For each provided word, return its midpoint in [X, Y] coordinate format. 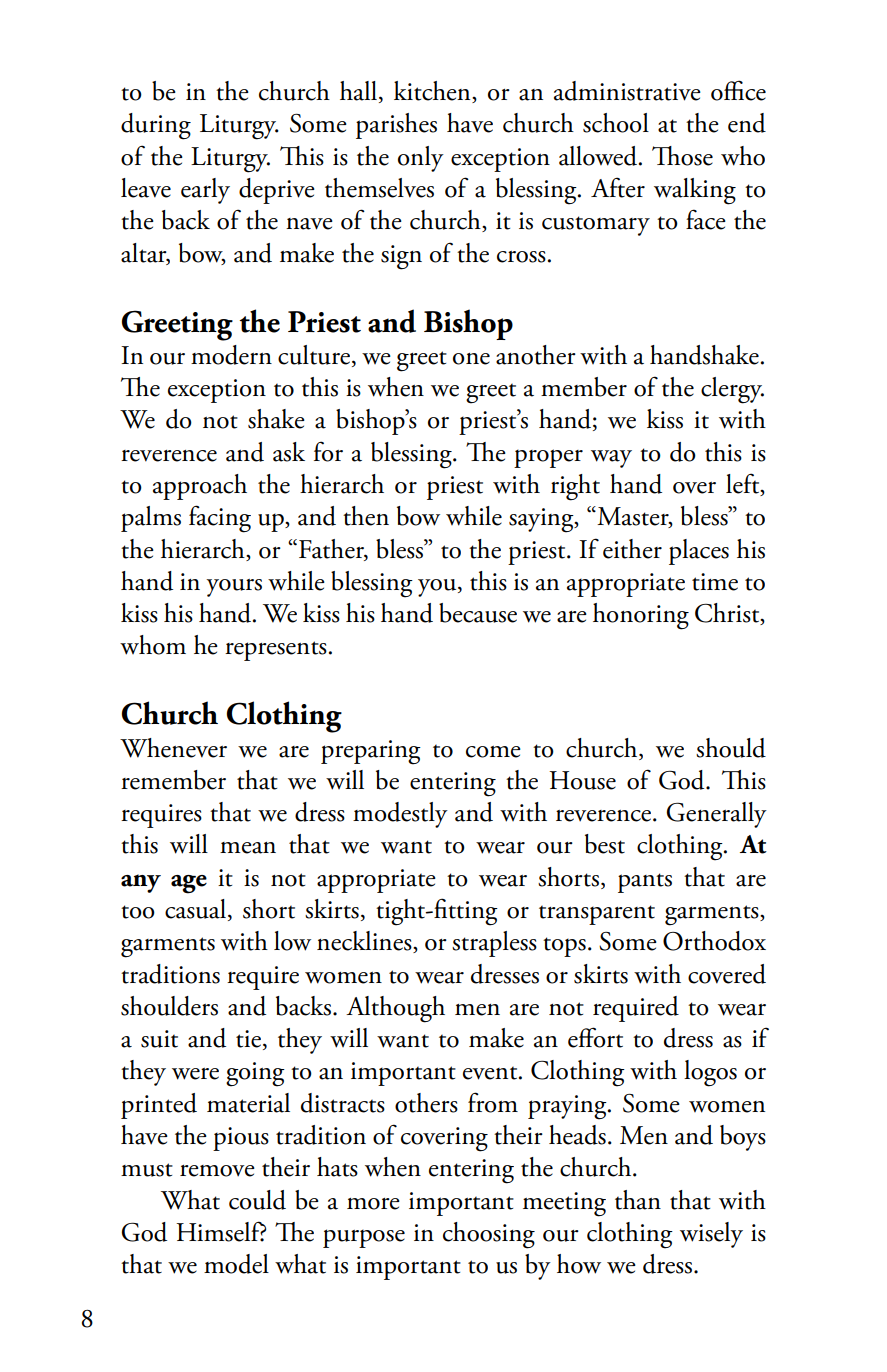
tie [248, 1039]
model [236, 1264]
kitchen [433, 92]
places [699, 552]
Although [395, 1009]
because [478, 613]
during [156, 126]
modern [231, 355]
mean [248, 848]
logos [710, 1073]
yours [234, 588]
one [471, 359]
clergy [732, 390]
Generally [716, 815]
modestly [400, 815]
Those [682, 156]
